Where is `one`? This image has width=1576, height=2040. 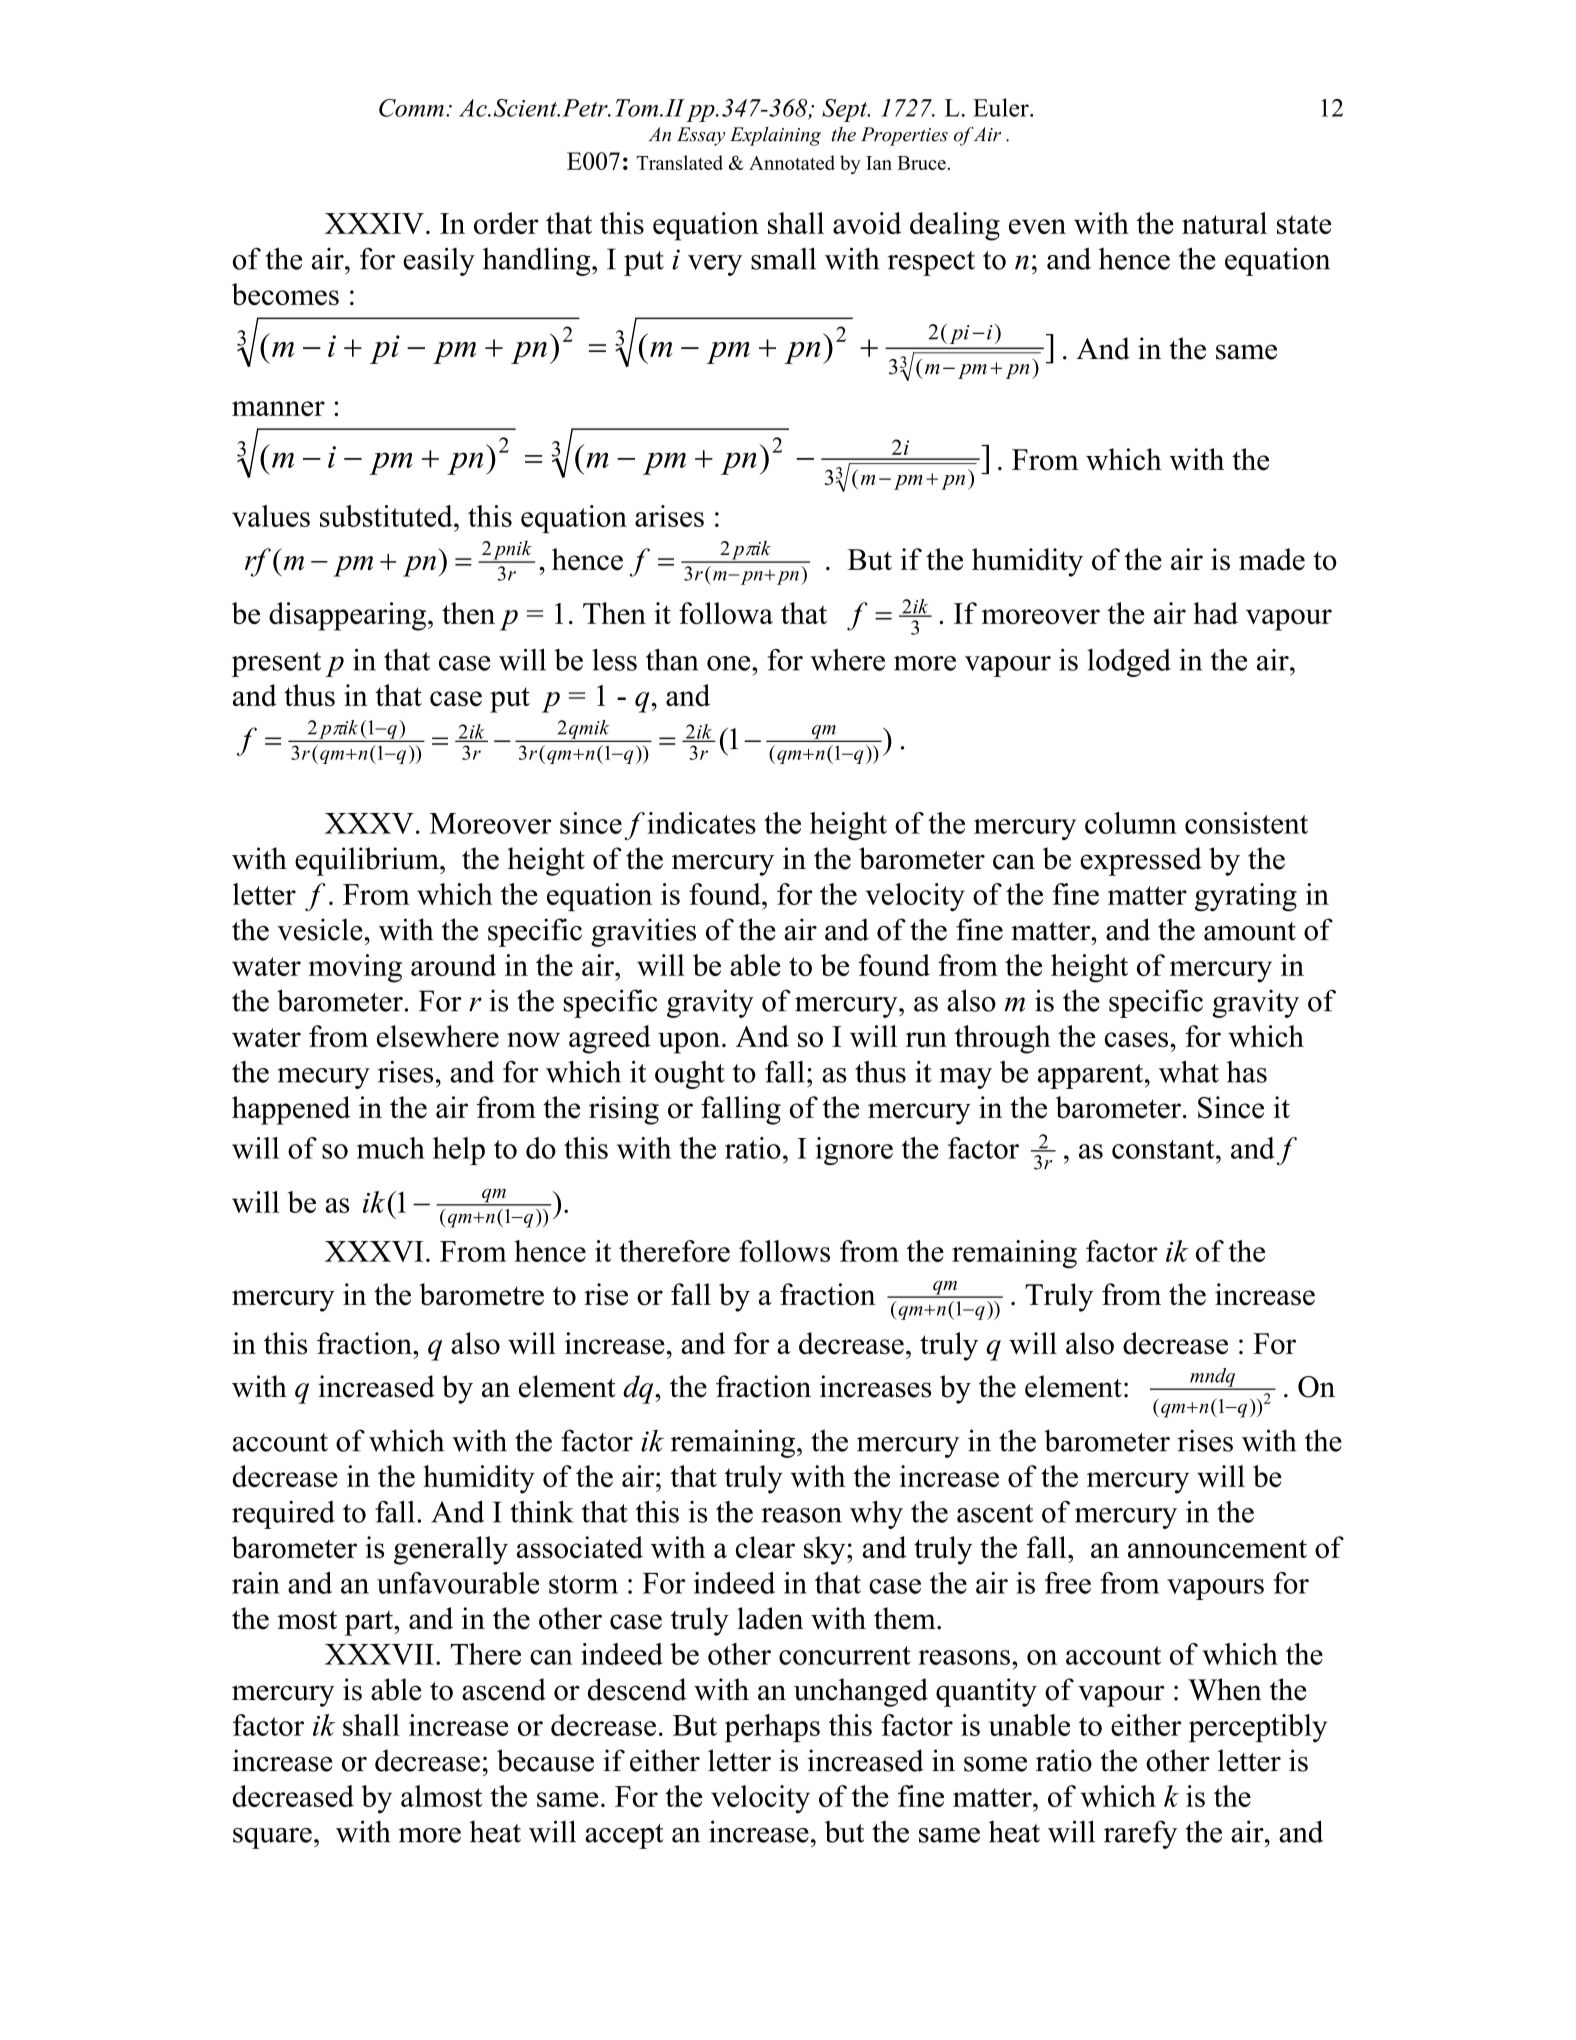
one is located at coordinates (730, 663).
